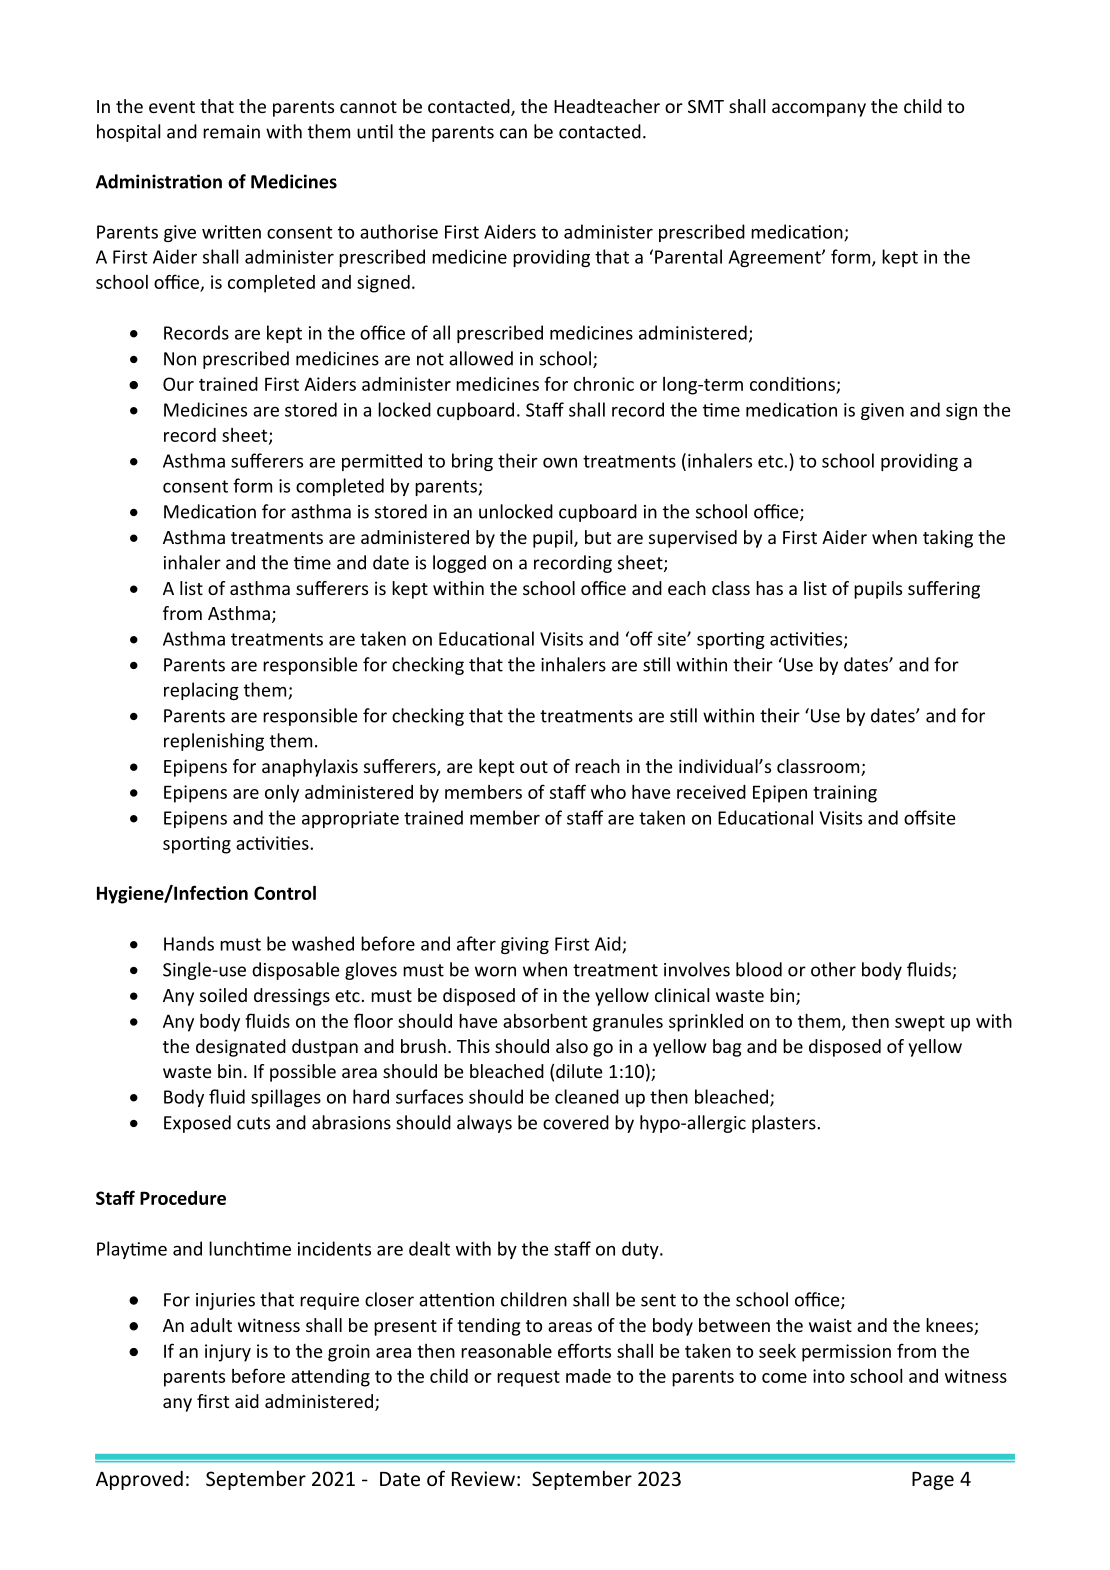  Describe the element at coordinates (833, 969) in the document. I see `other` at that location.
